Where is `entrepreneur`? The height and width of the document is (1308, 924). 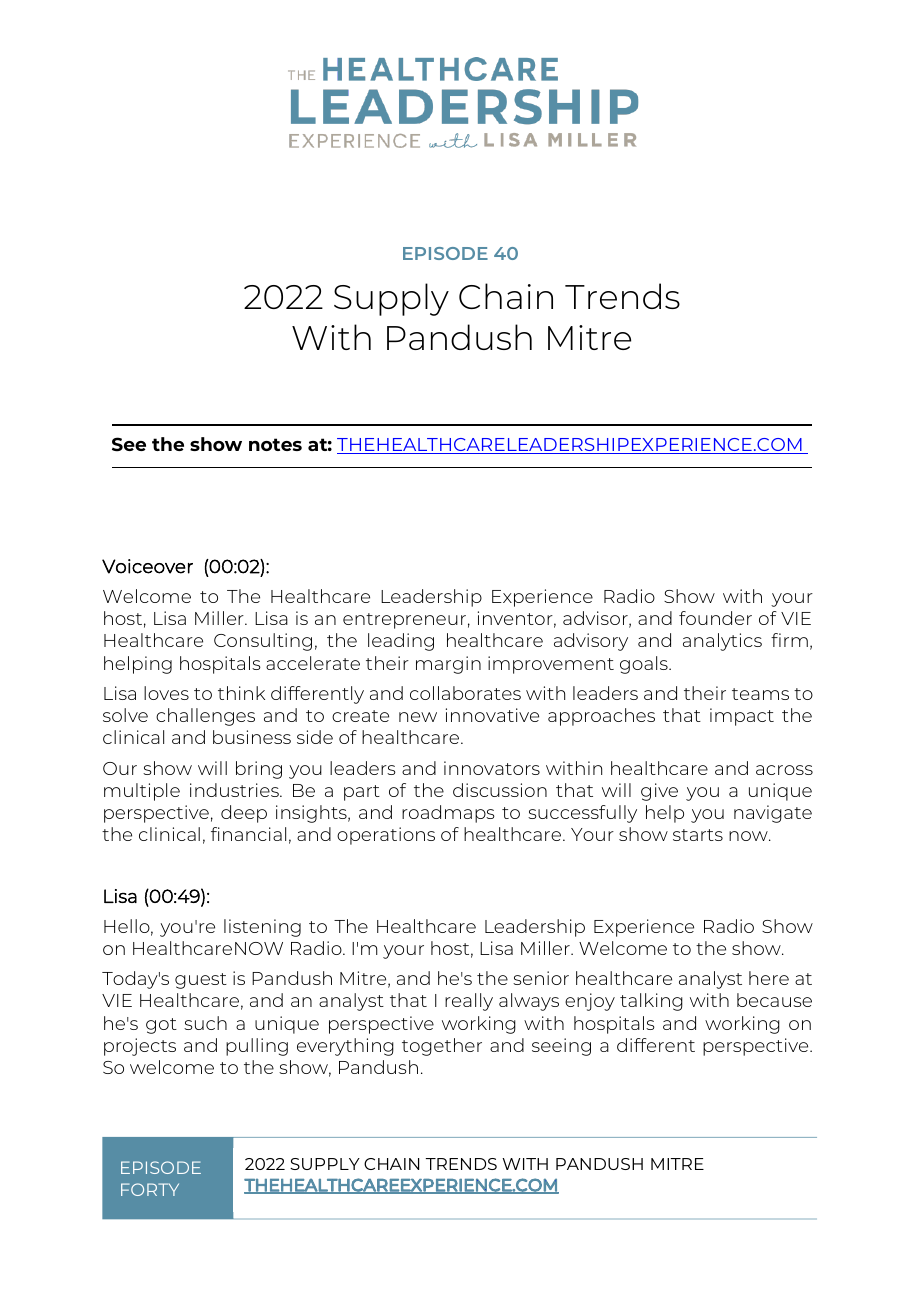
entrepreneur is located at coordinates (404, 621).
